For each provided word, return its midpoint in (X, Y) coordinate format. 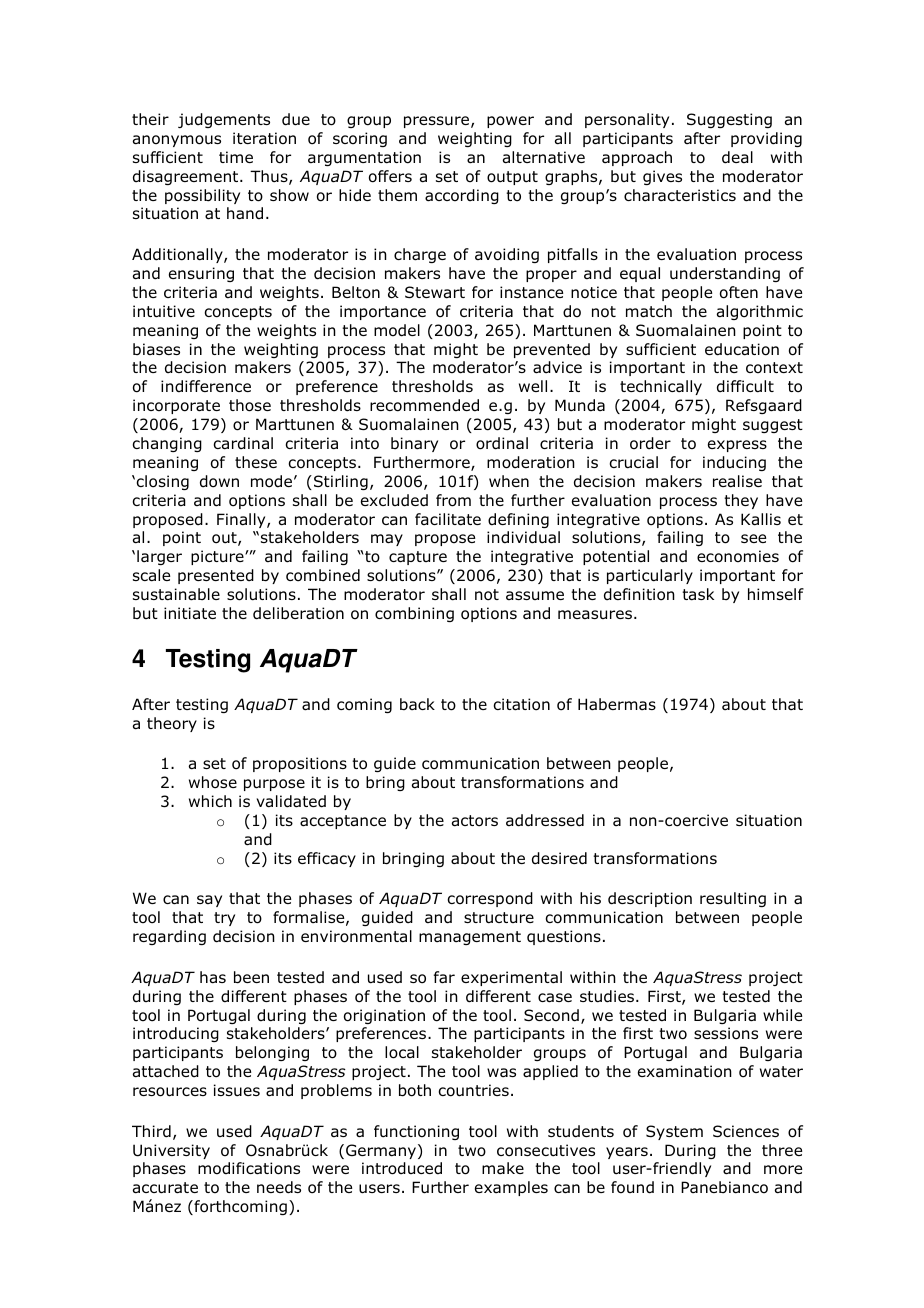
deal (737, 157)
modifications (249, 1168)
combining (414, 614)
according (462, 196)
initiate (190, 613)
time (236, 157)
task (698, 594)
